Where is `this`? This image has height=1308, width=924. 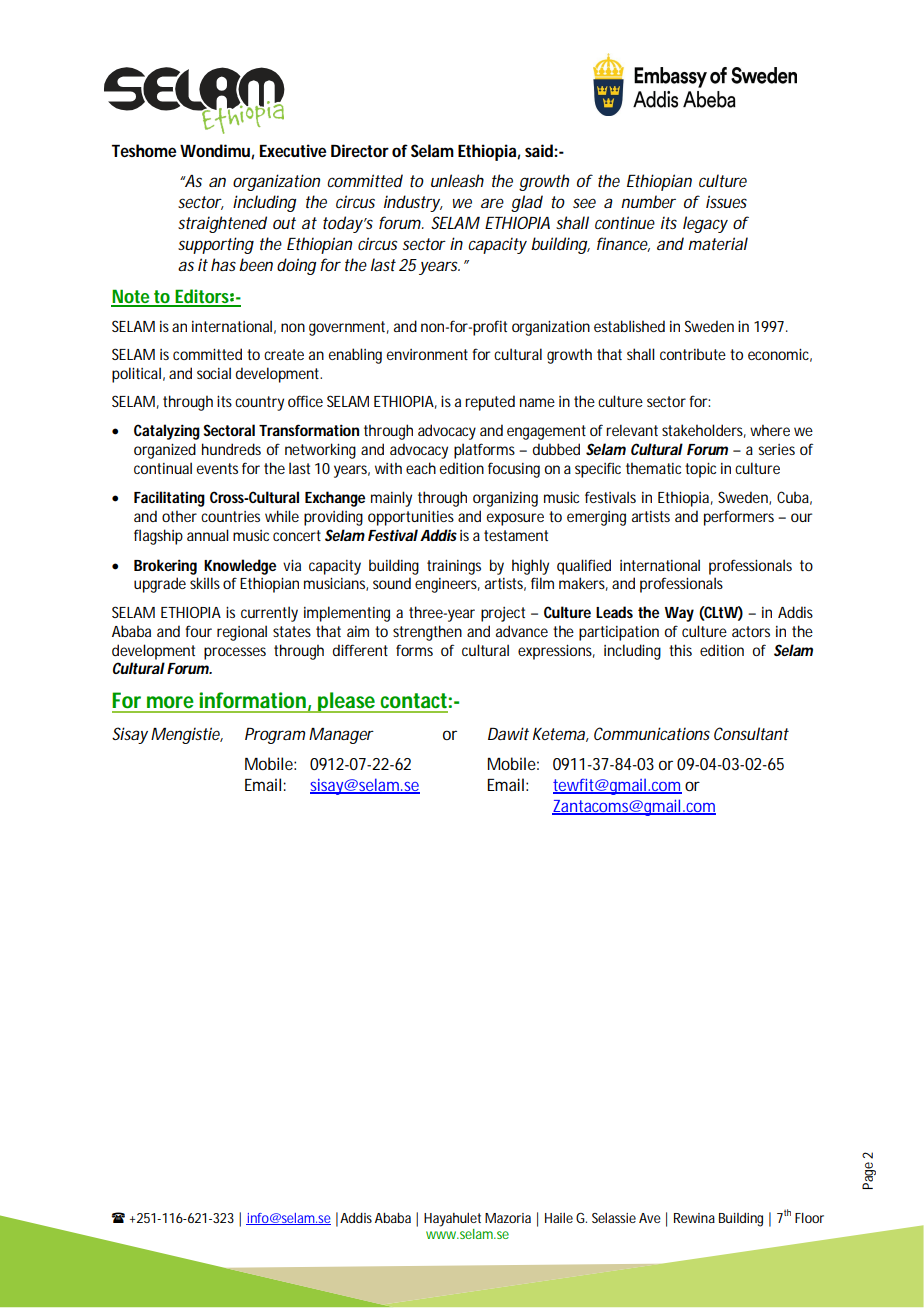
this is located at coordinates (680, 650).
